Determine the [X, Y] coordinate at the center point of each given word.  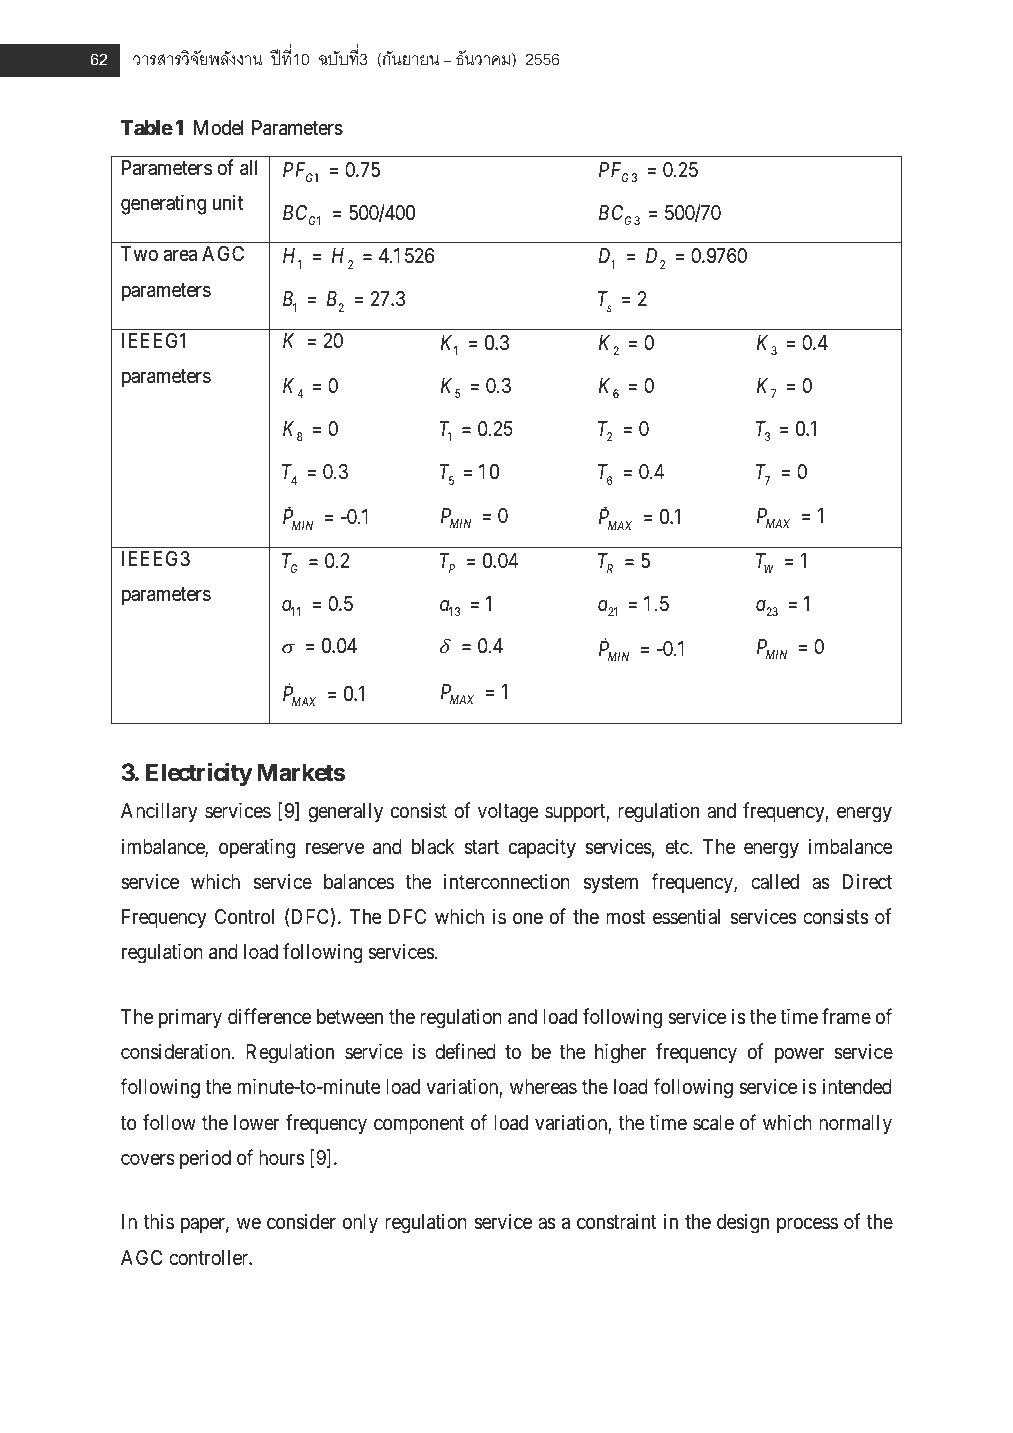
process [807, 1225]
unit [228, 202]
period [205, 1159]
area [180, 255]
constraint [617, 1222]
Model [219, 127]
